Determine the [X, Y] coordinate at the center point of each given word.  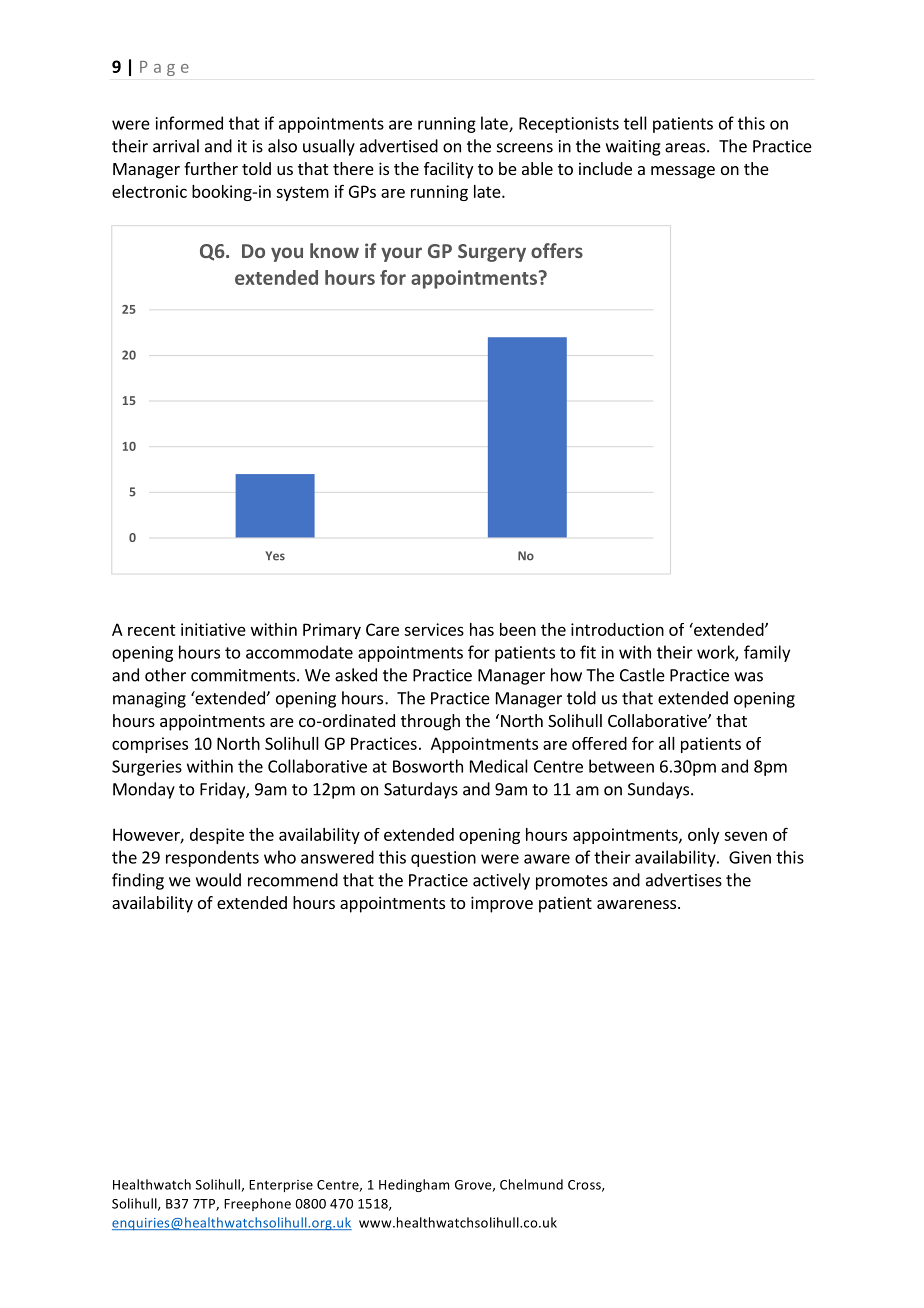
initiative [213, 629]
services [434, 629]
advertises [684, 880]
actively [501, 881]
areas [685, 148]
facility [448, 170]
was [748, 677]
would [218, 880]
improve [502, 904]
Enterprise [281, 1186]
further [211, 168]
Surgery [492, 253]
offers [557, 250]
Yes [275, 556]
